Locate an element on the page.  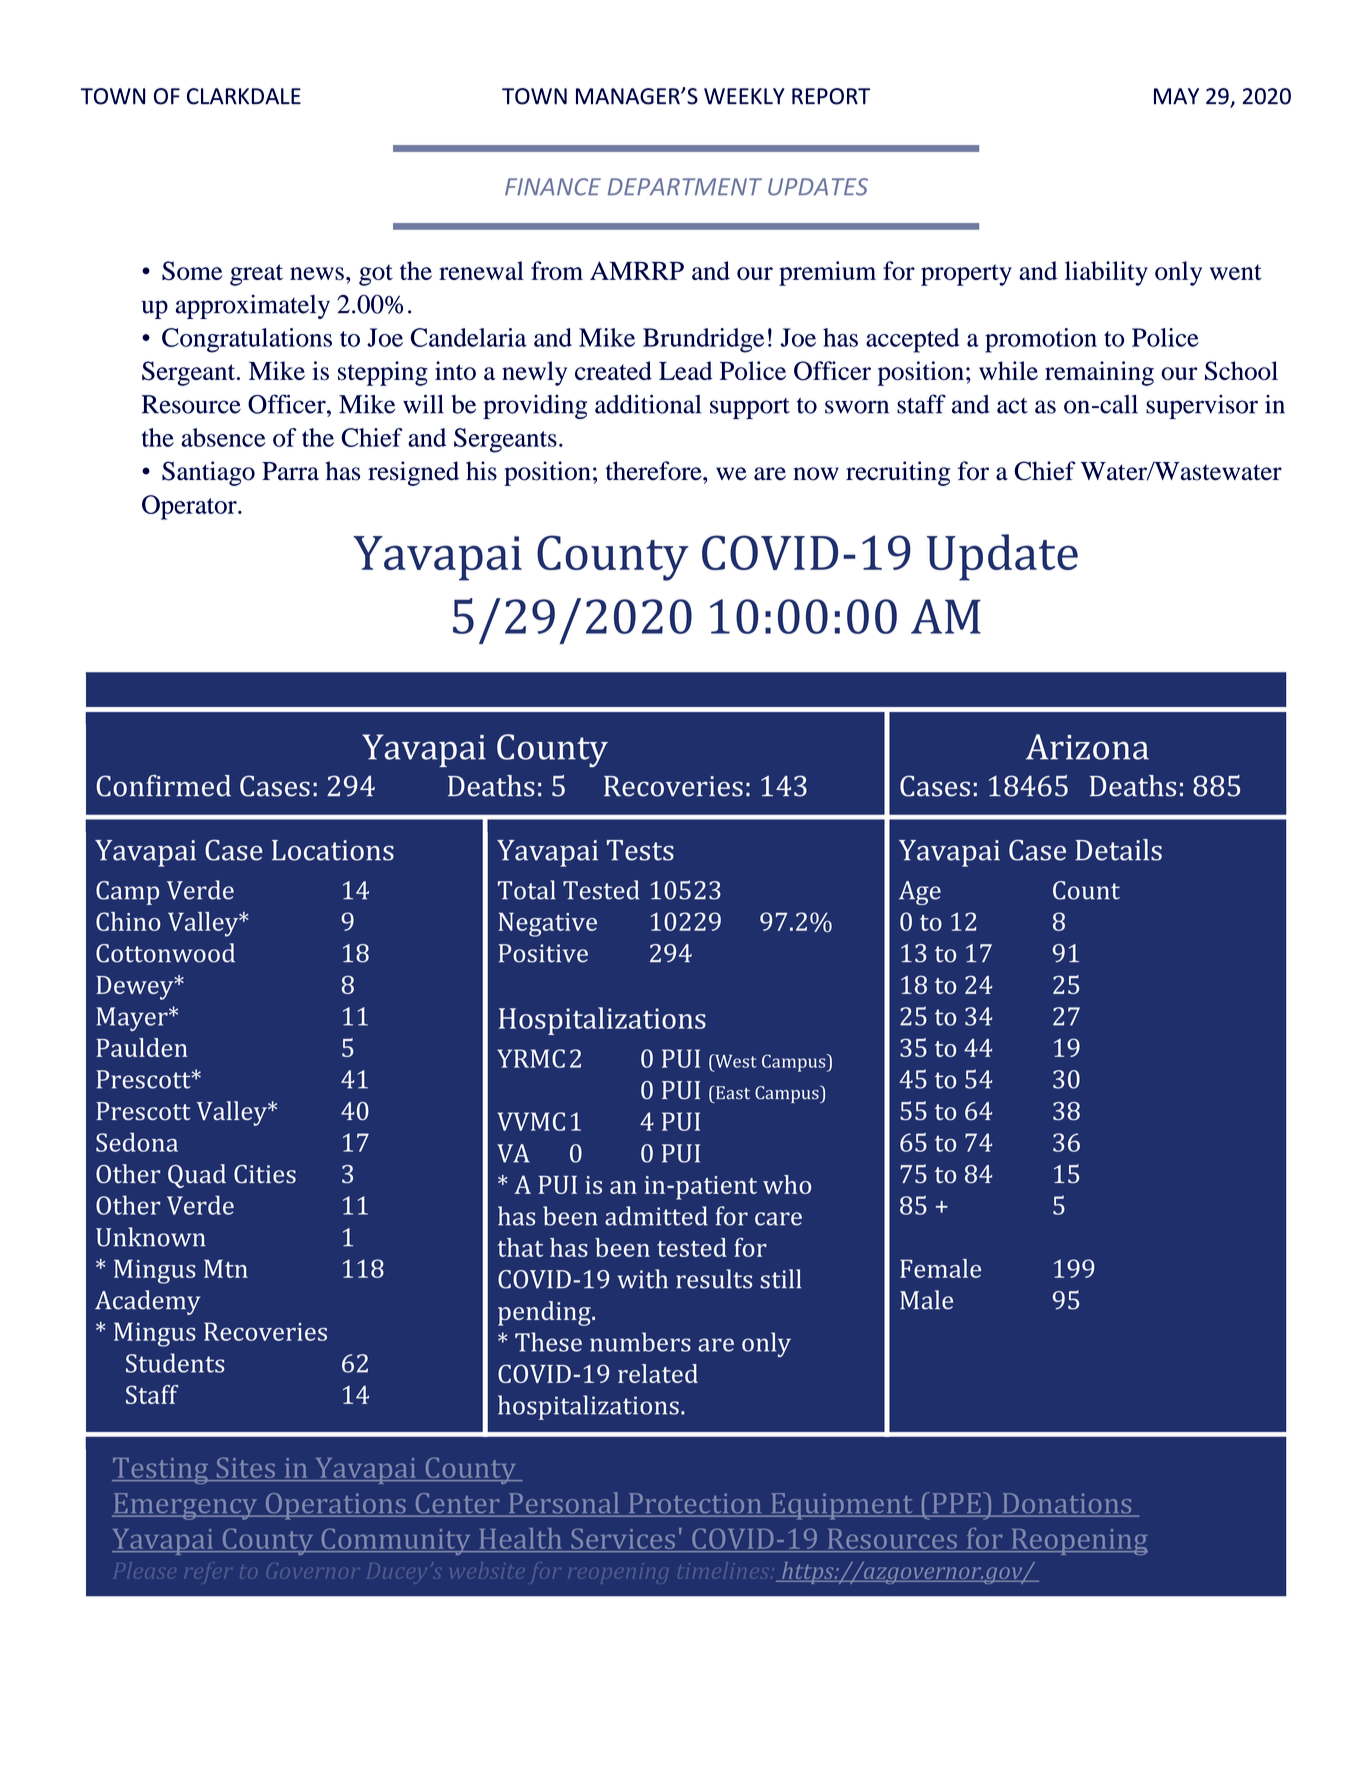
Donations is located at coordinates (1067, 1504).
